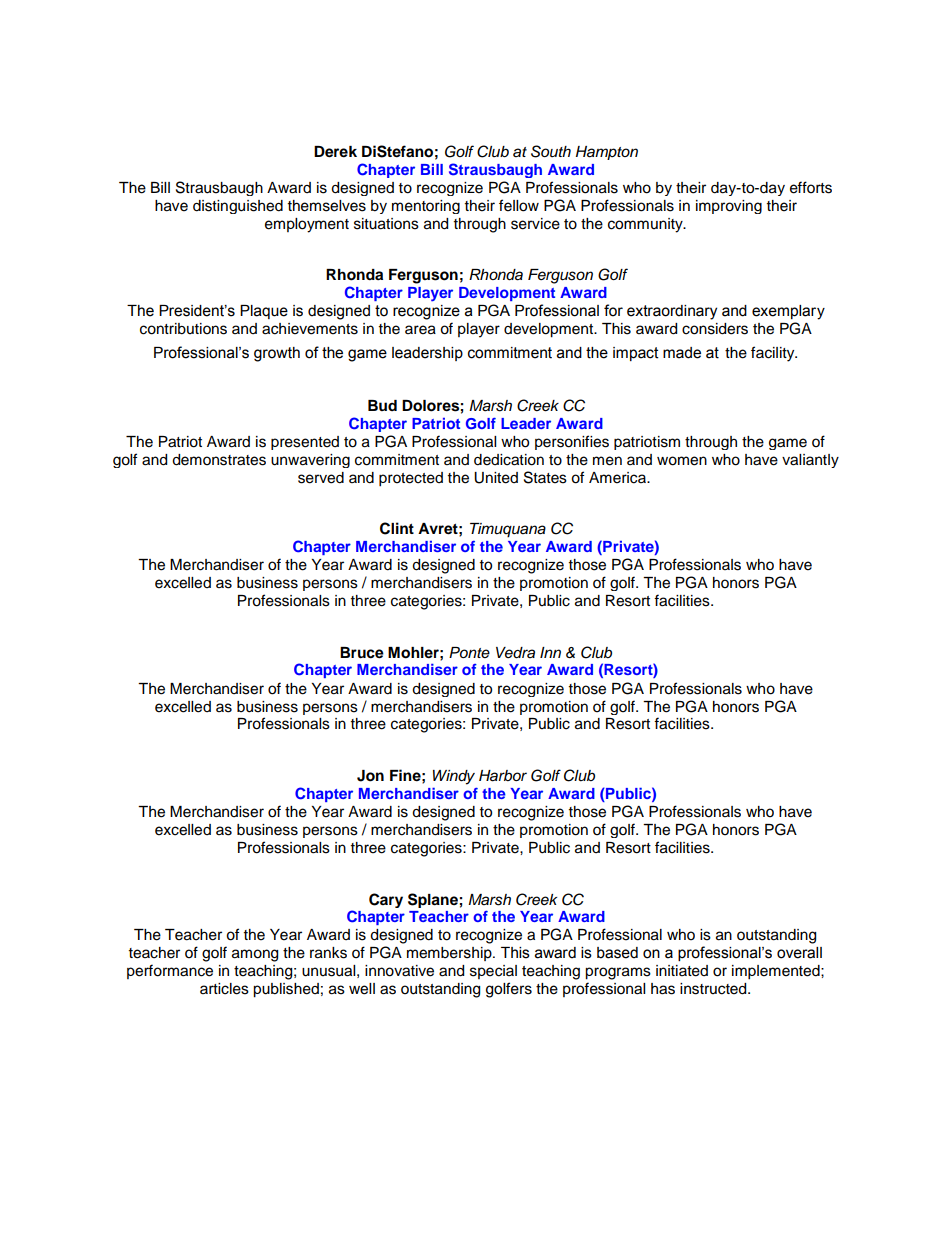 The image size is (952, 1233). I want to click on Vedra, so click(515, 653).
